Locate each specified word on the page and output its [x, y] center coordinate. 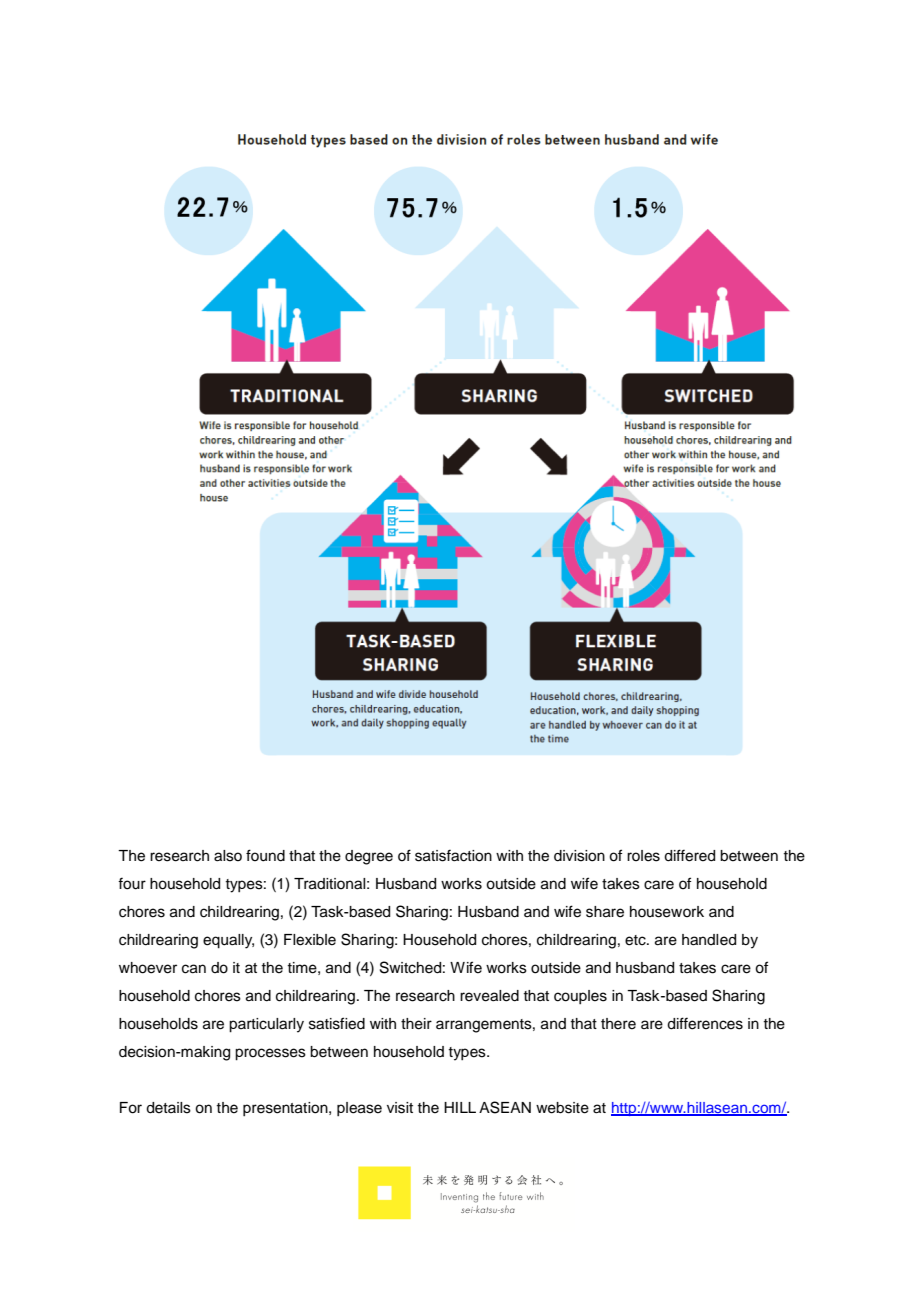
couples [580, 997]
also [228, 856]
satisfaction [453, 855]
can [194, 969]
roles [643, 856]
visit [400, 1108]
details [168, 1108]
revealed [489, 996]
